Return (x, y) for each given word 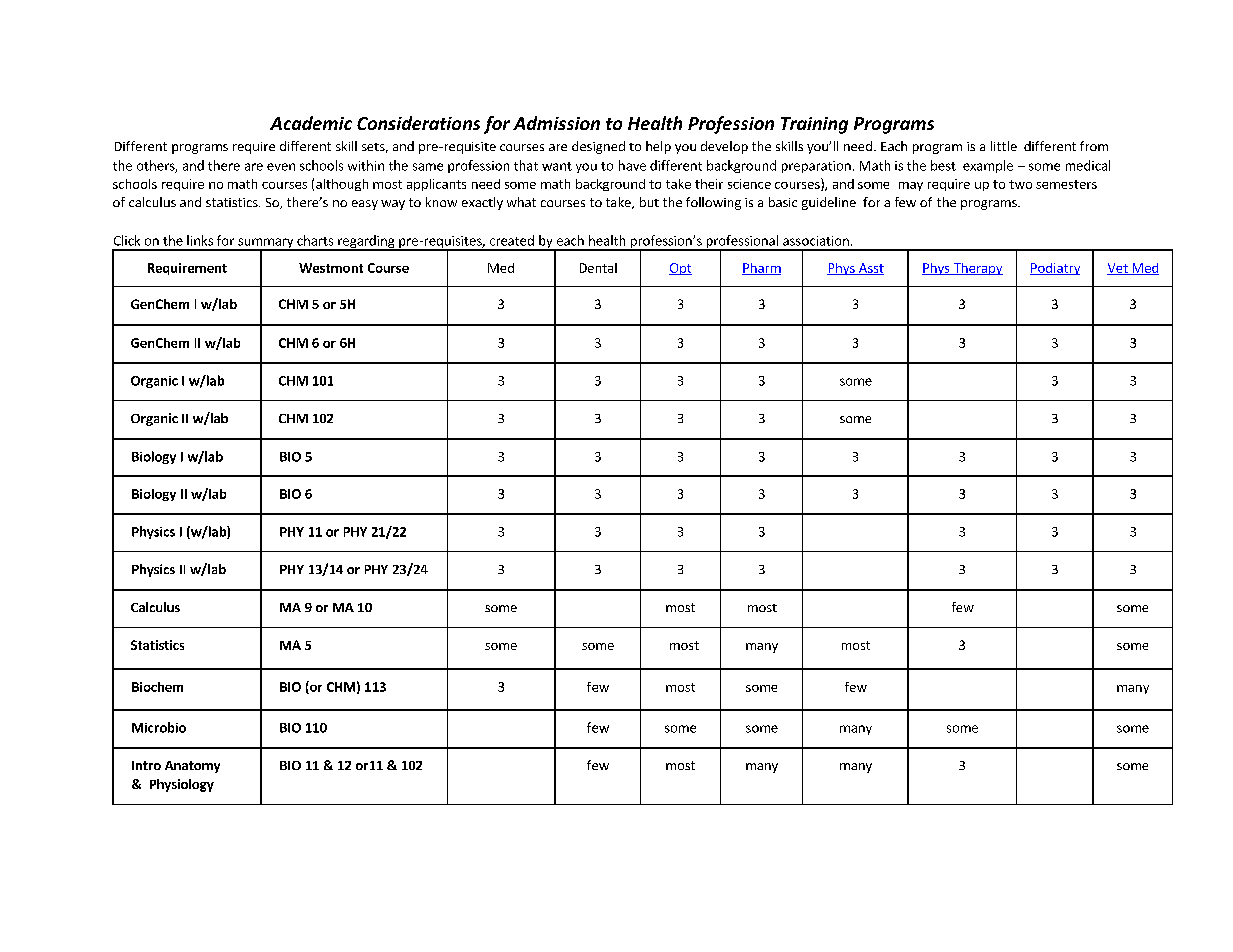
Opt (680, 269)
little (1004, 146)
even (281, 167)
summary (266, 244)
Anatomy (192, 767)
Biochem (157, 687)
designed (598, 147)
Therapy (977, 269)
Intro (146, 765)
